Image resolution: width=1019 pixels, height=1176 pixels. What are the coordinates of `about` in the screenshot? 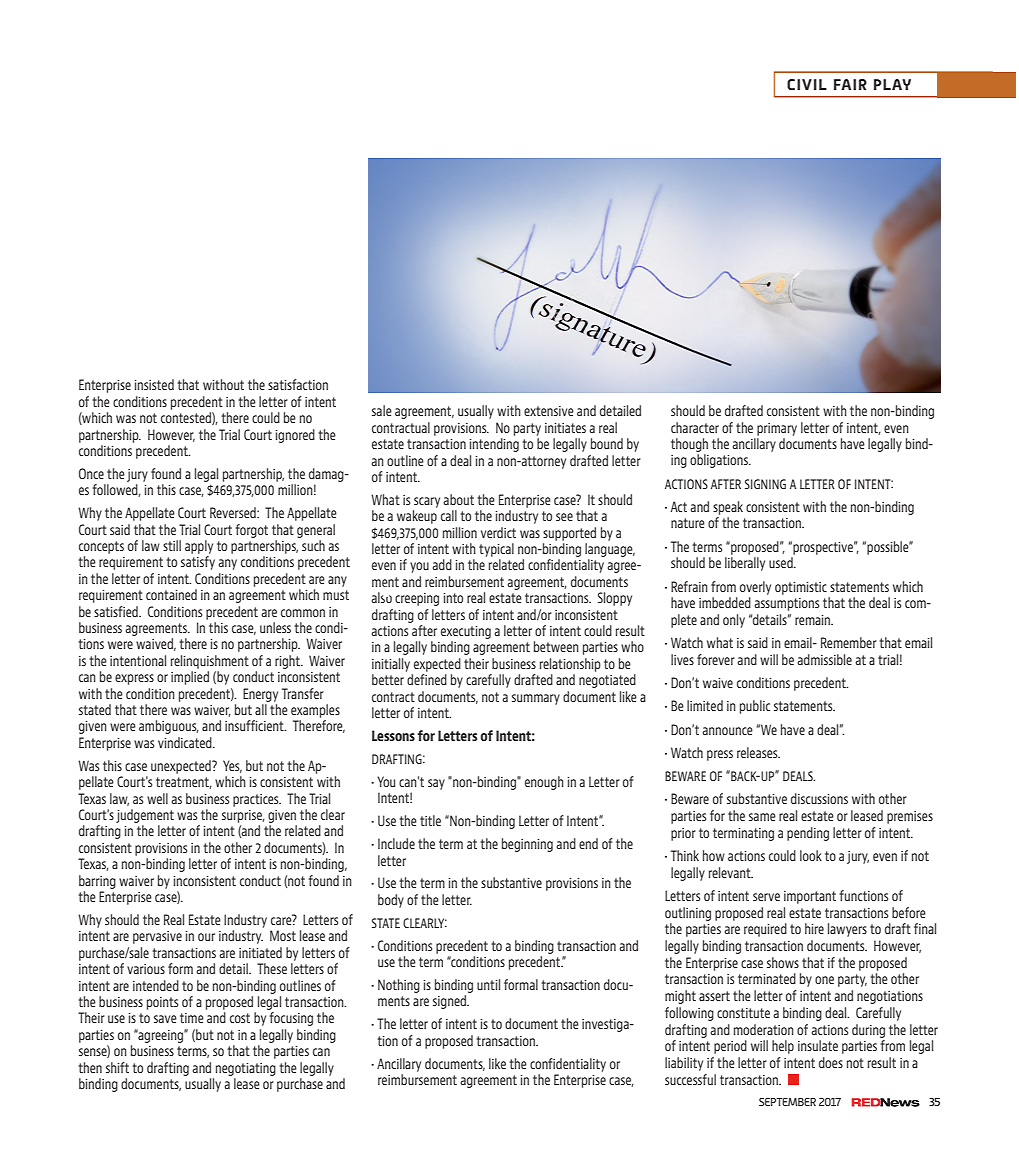 It's located at (459, 499).
